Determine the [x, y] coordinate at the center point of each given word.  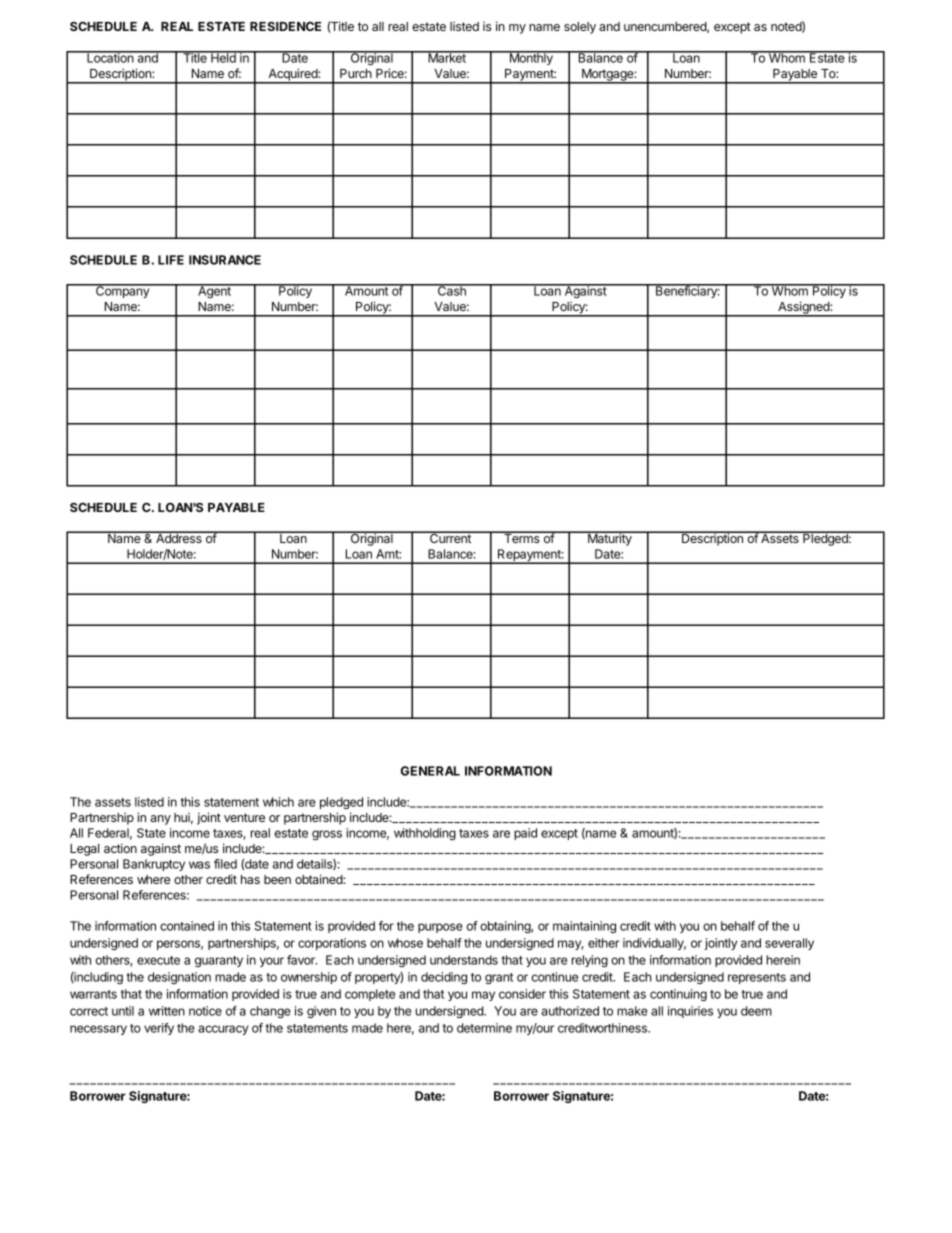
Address [179, 537]
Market [447, 57]
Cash [452, 290]
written [167, 1011]
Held [223, 57]
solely [580, 28]
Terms [522, 537]
